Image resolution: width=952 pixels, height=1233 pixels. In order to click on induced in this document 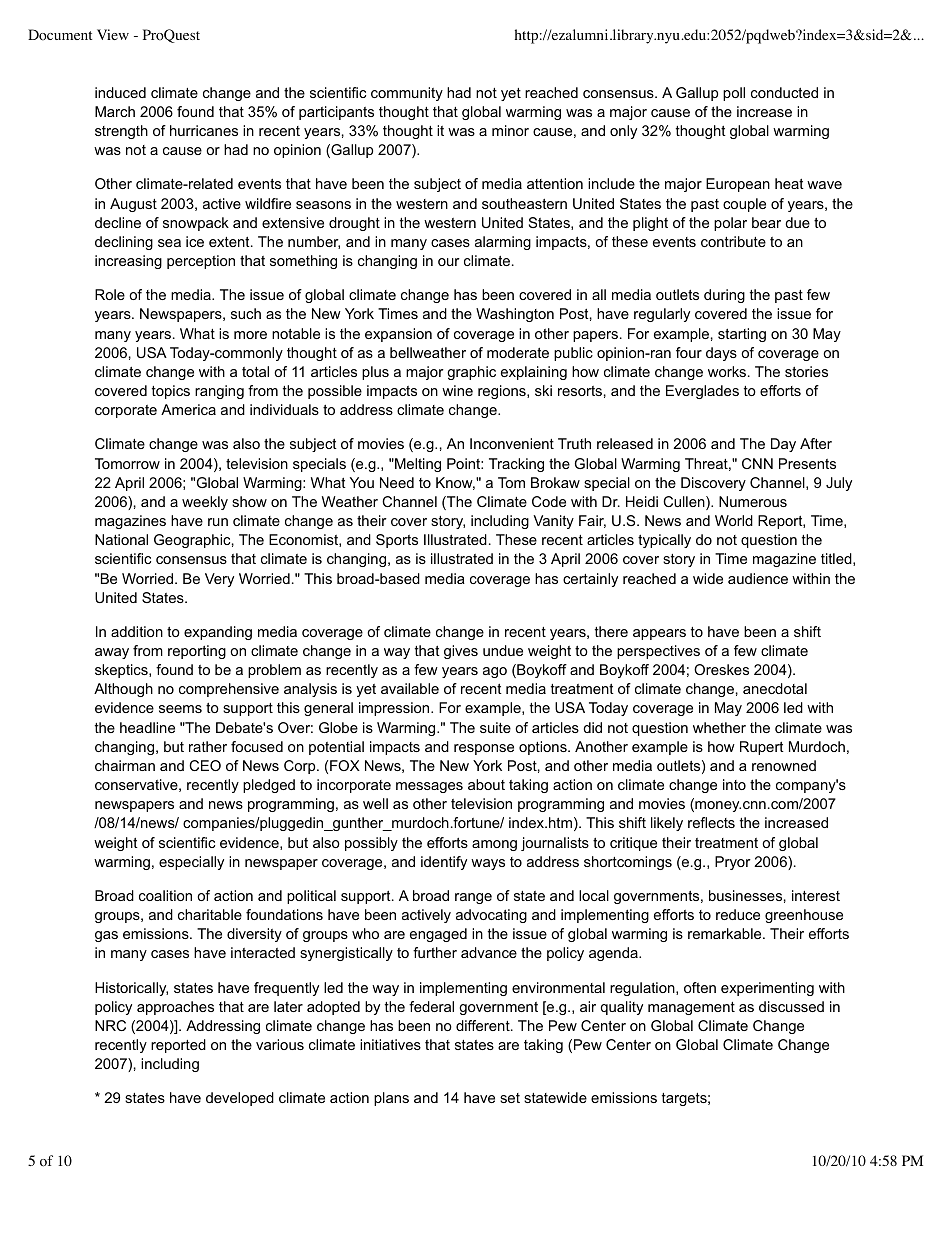, I will do `click(120, 92)`.
